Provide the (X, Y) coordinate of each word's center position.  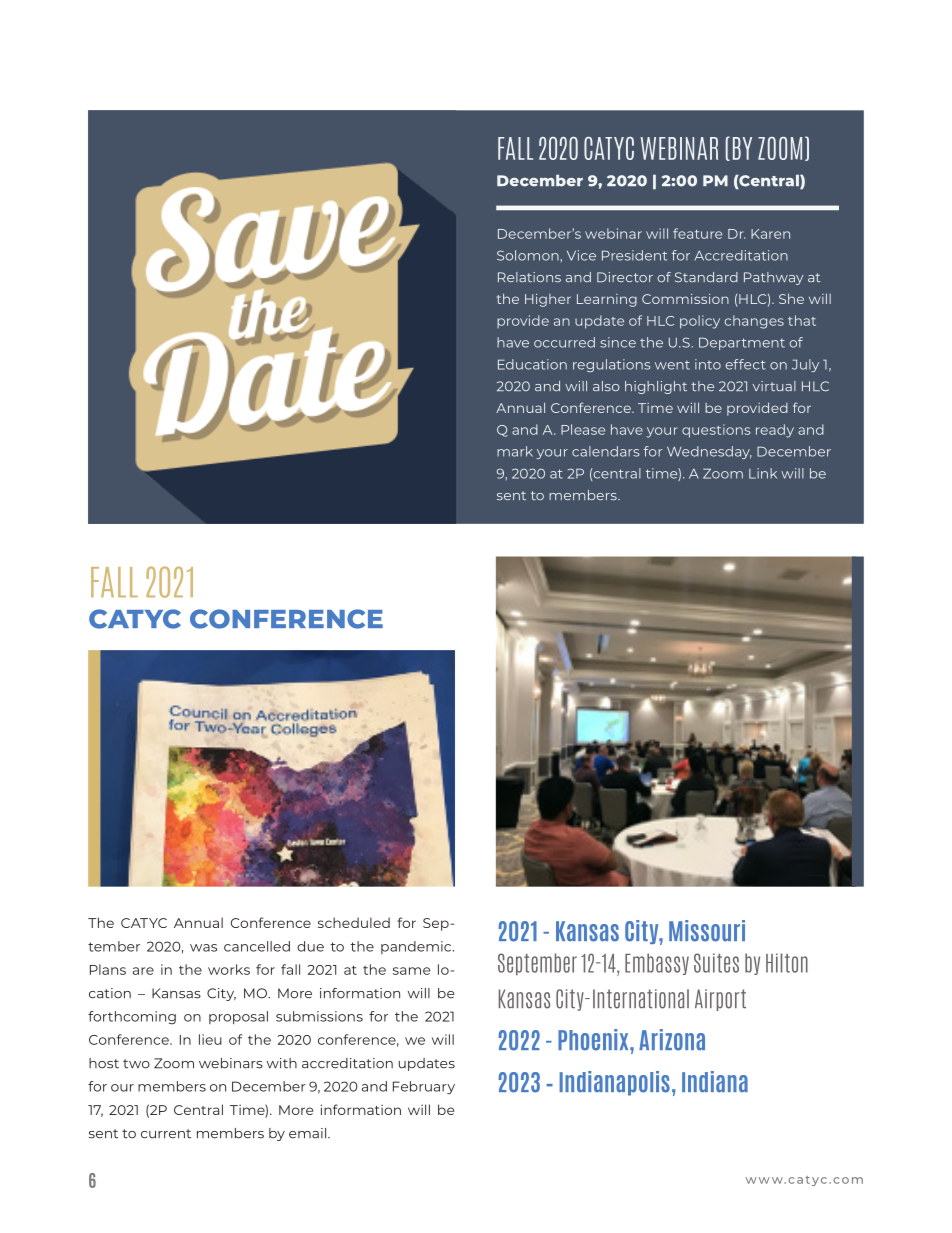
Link (763, 473)
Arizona (672, 1040)
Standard (706, 277)
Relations (529, 277)
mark (515, 451)
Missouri (707, 931)
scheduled (354, 922)
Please (583, 429)
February (424, 1088)
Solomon (529, 255)
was (203, 948)
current (166, 1134)
